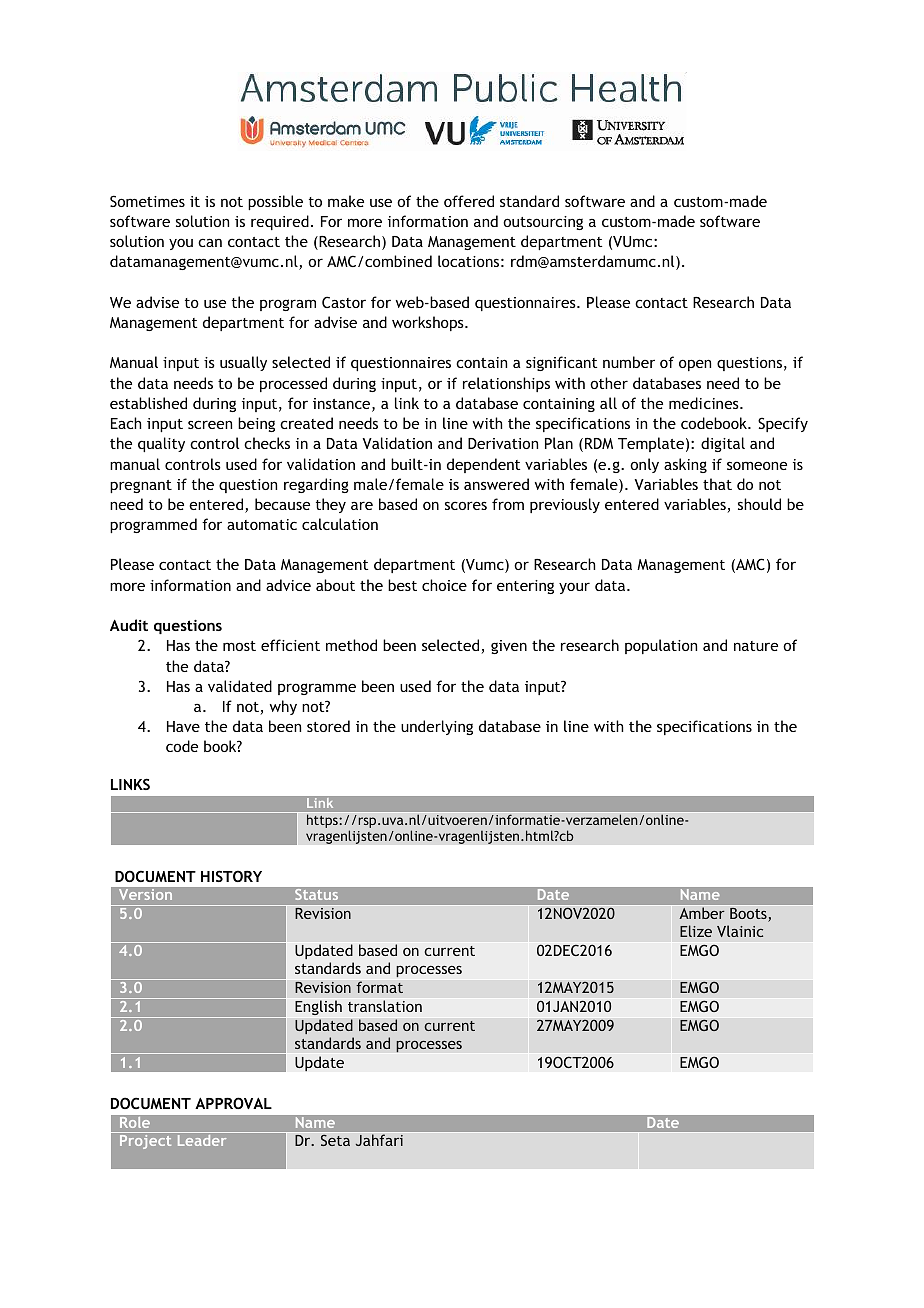 The width and height of the screenshot is (924, 1308). What do you see at coordinates (705, 403) in the screenshot?
I see `medicines` at bounding box center [705, 403].
